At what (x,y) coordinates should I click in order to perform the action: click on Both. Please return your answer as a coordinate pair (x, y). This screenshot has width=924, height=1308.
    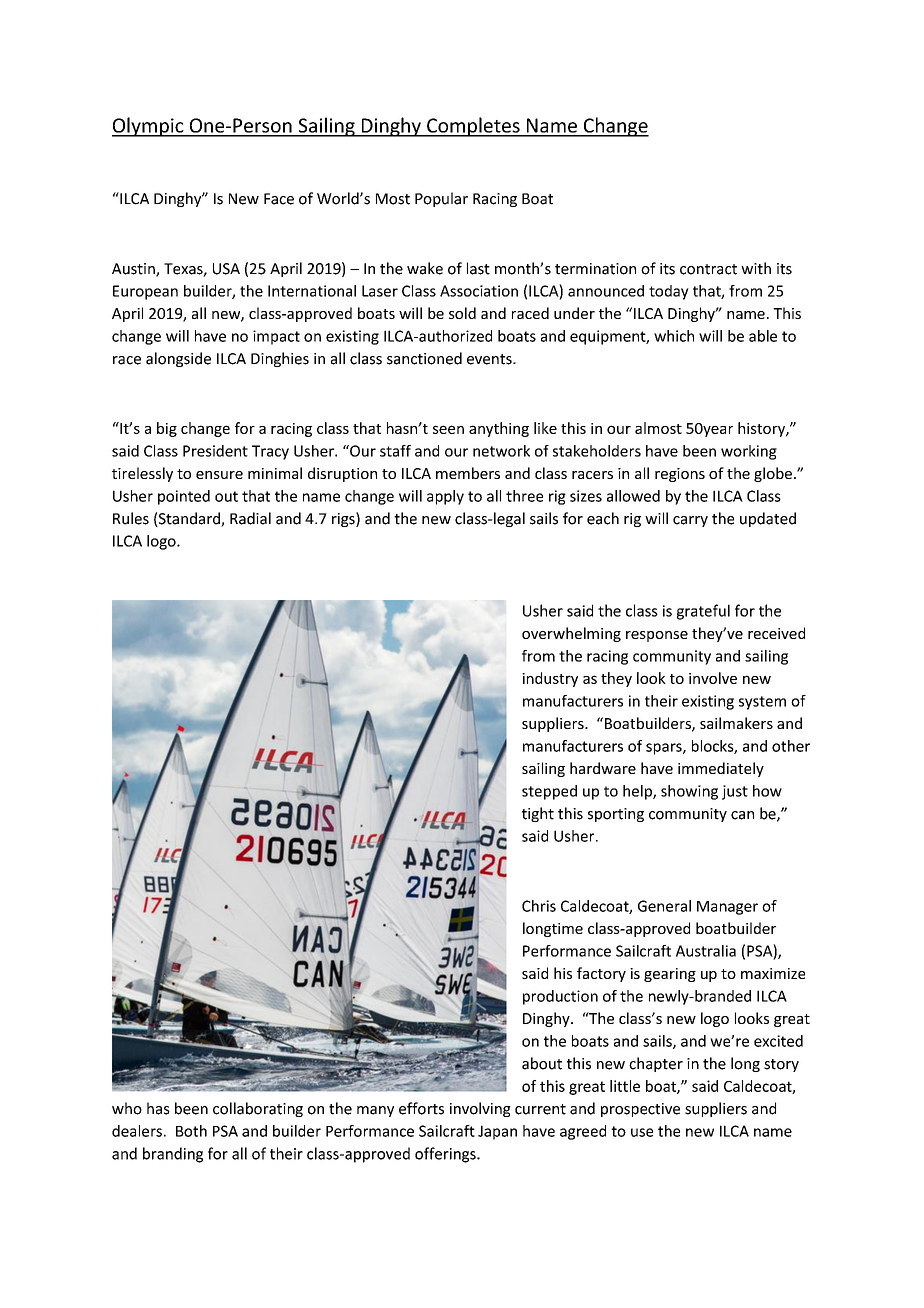
    Looking at the image, I should click on (191, 1131).
